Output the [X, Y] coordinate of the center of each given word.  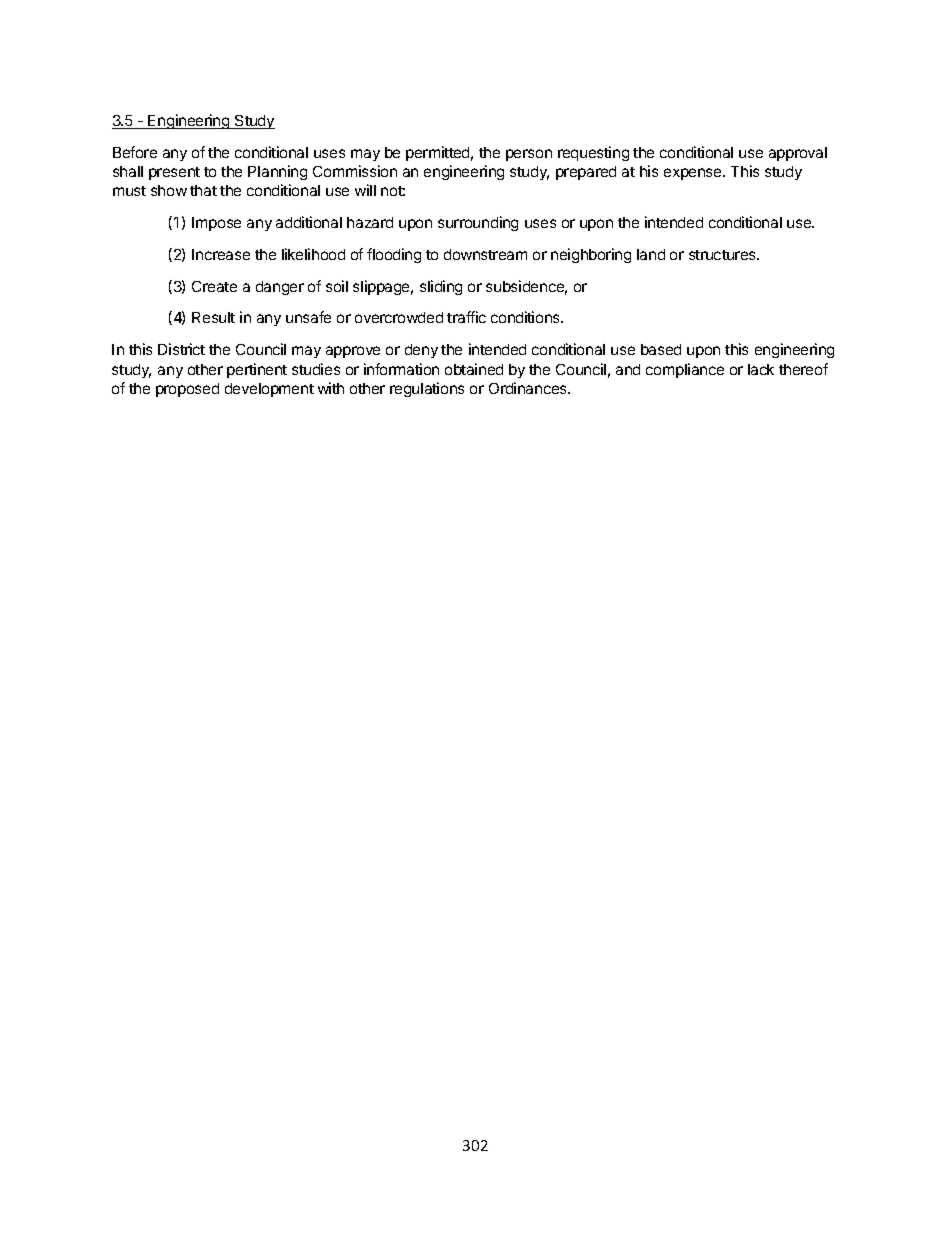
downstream [485, 254]
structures [723, 255]
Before [135, 152]
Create [214, 286]
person [529, 155]
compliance [685, 370]
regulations [427, 389]
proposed [187, 390]
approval [798, 154]
